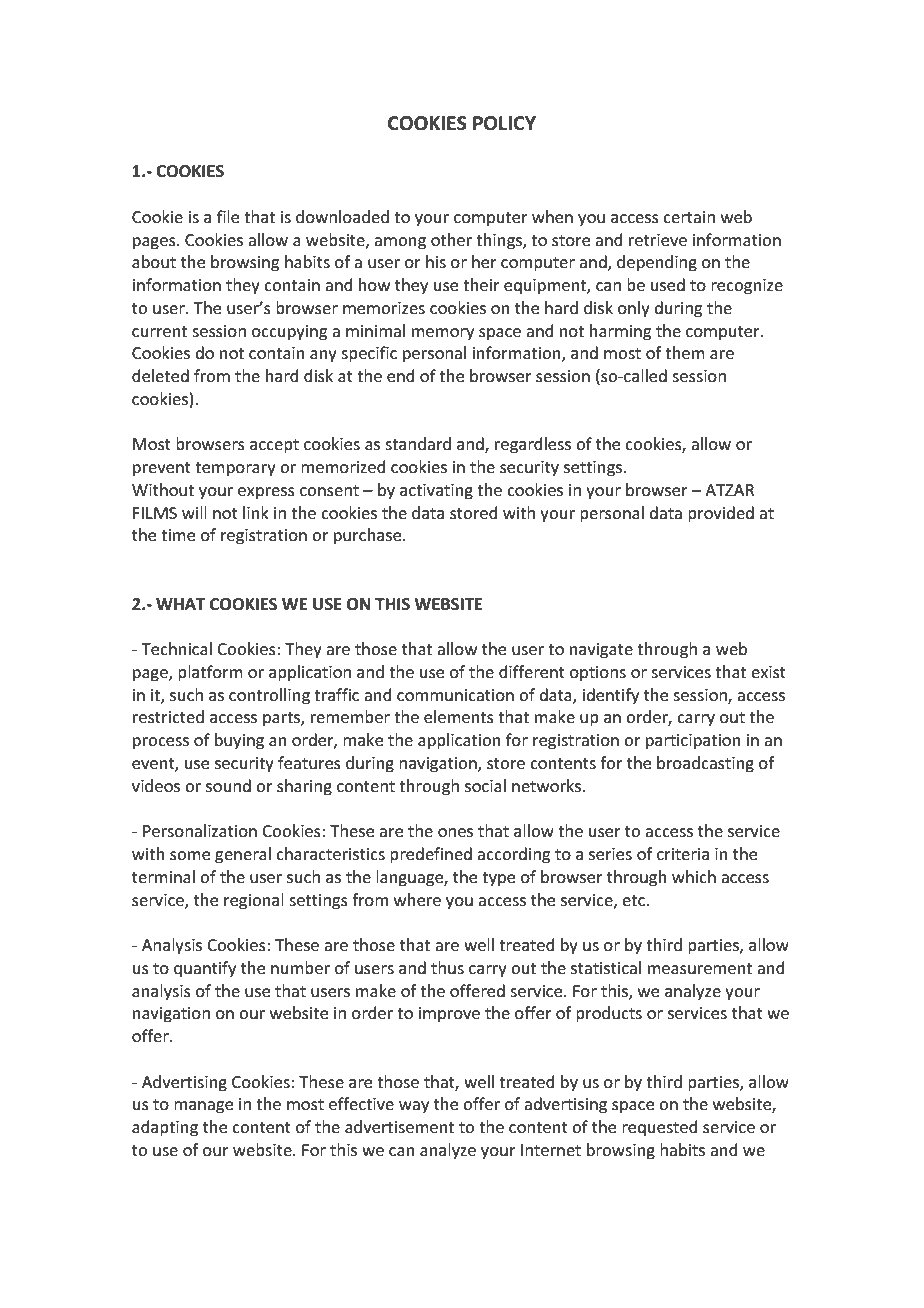  I want to click on manage, so click(203, 1107).
